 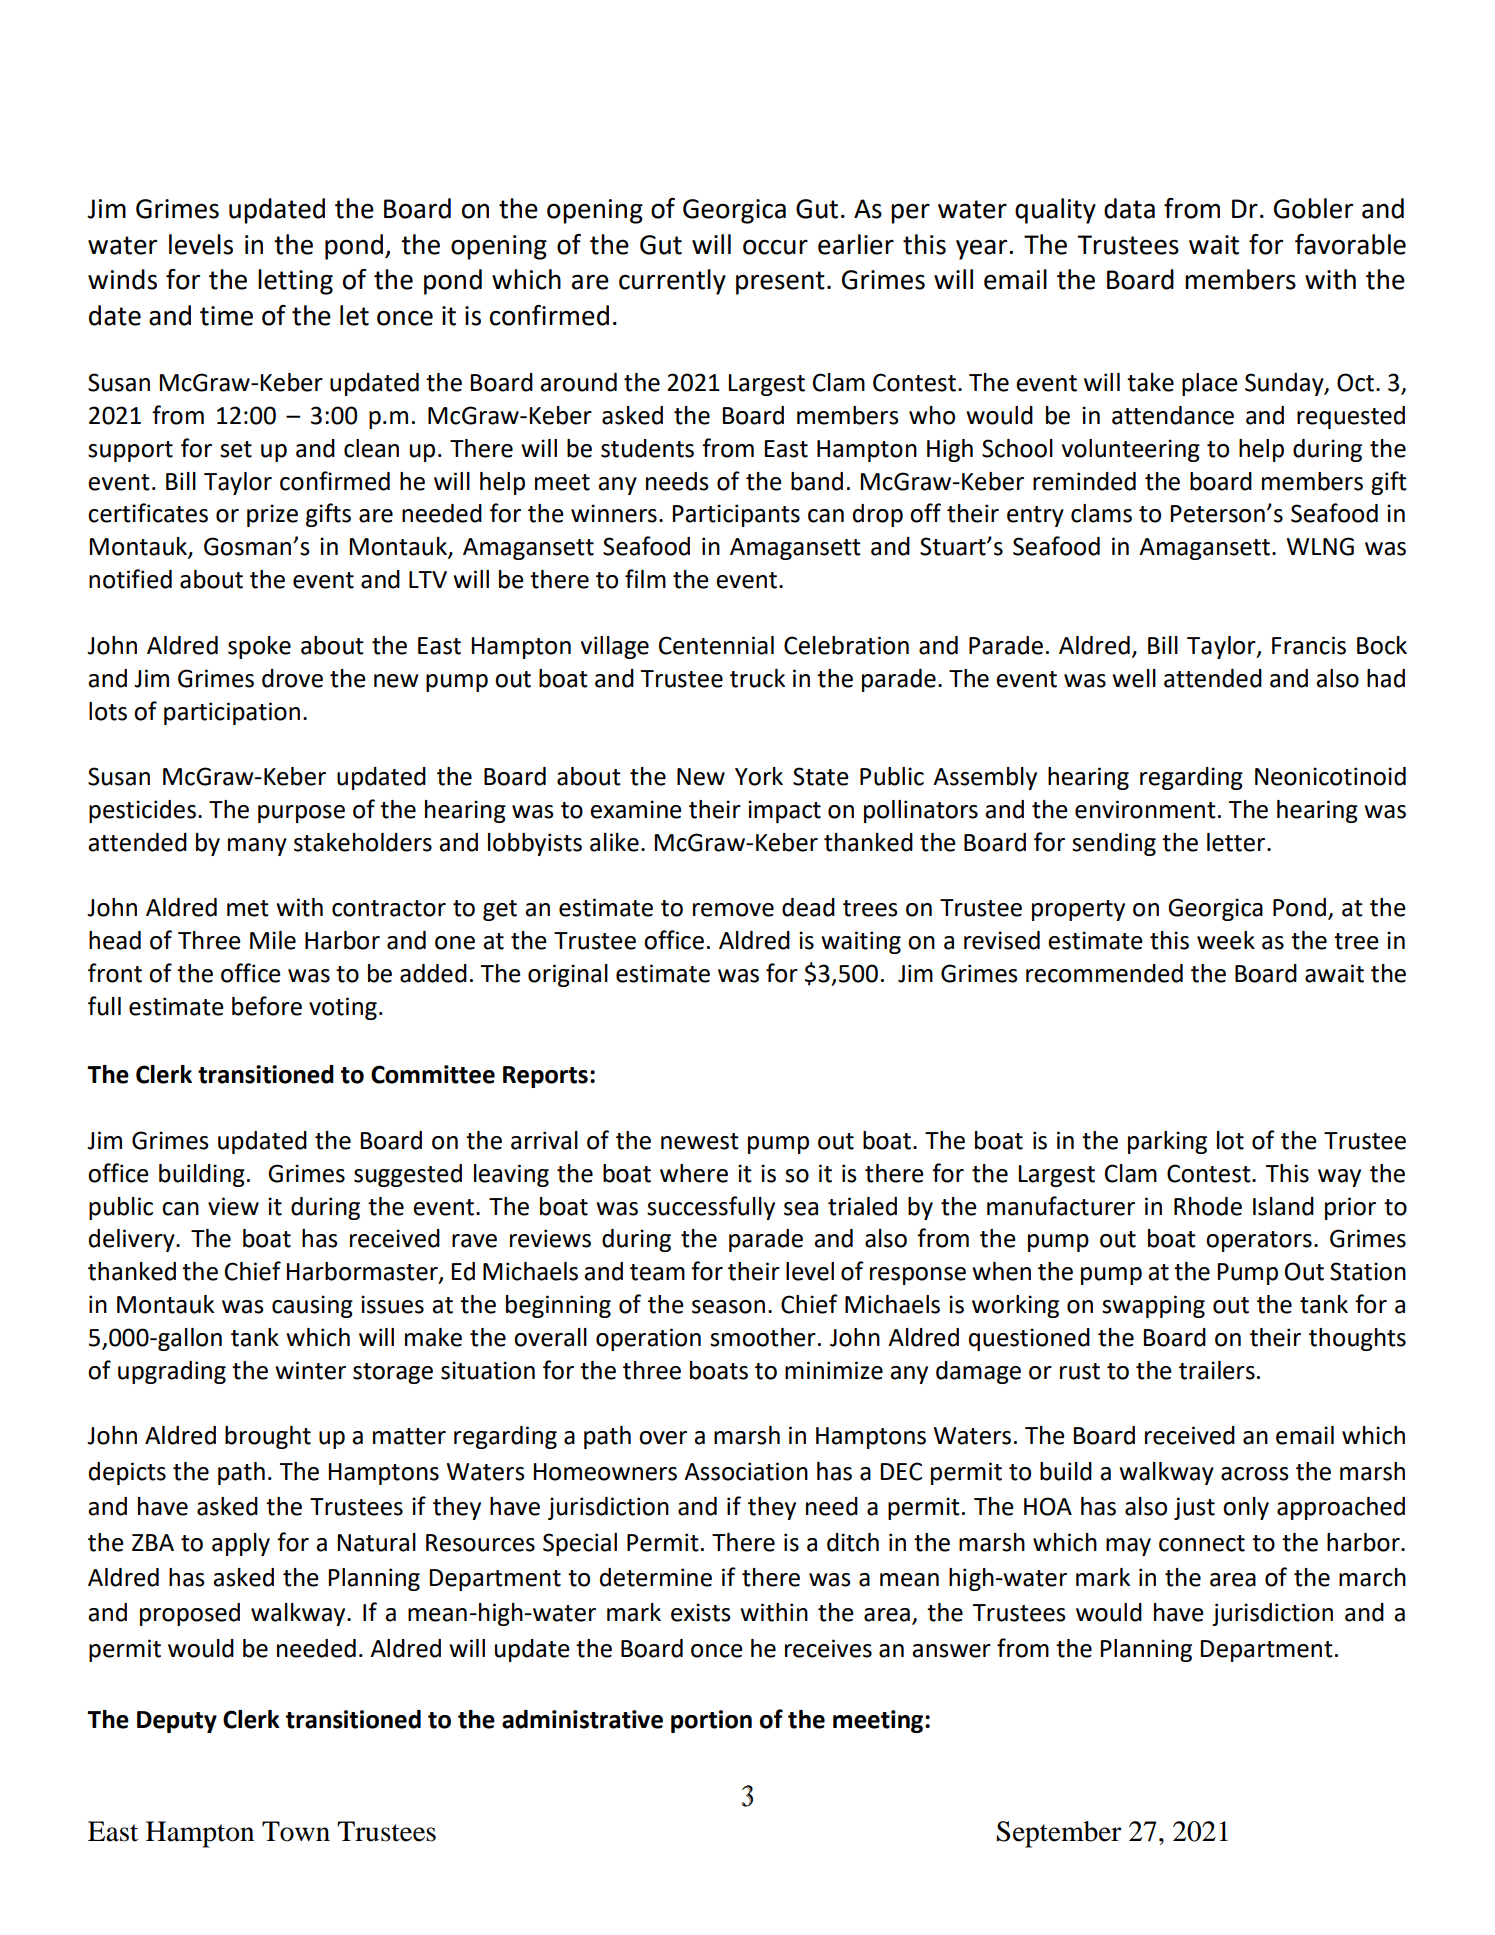 I want to click on remove, so click(x=733, y=910).
